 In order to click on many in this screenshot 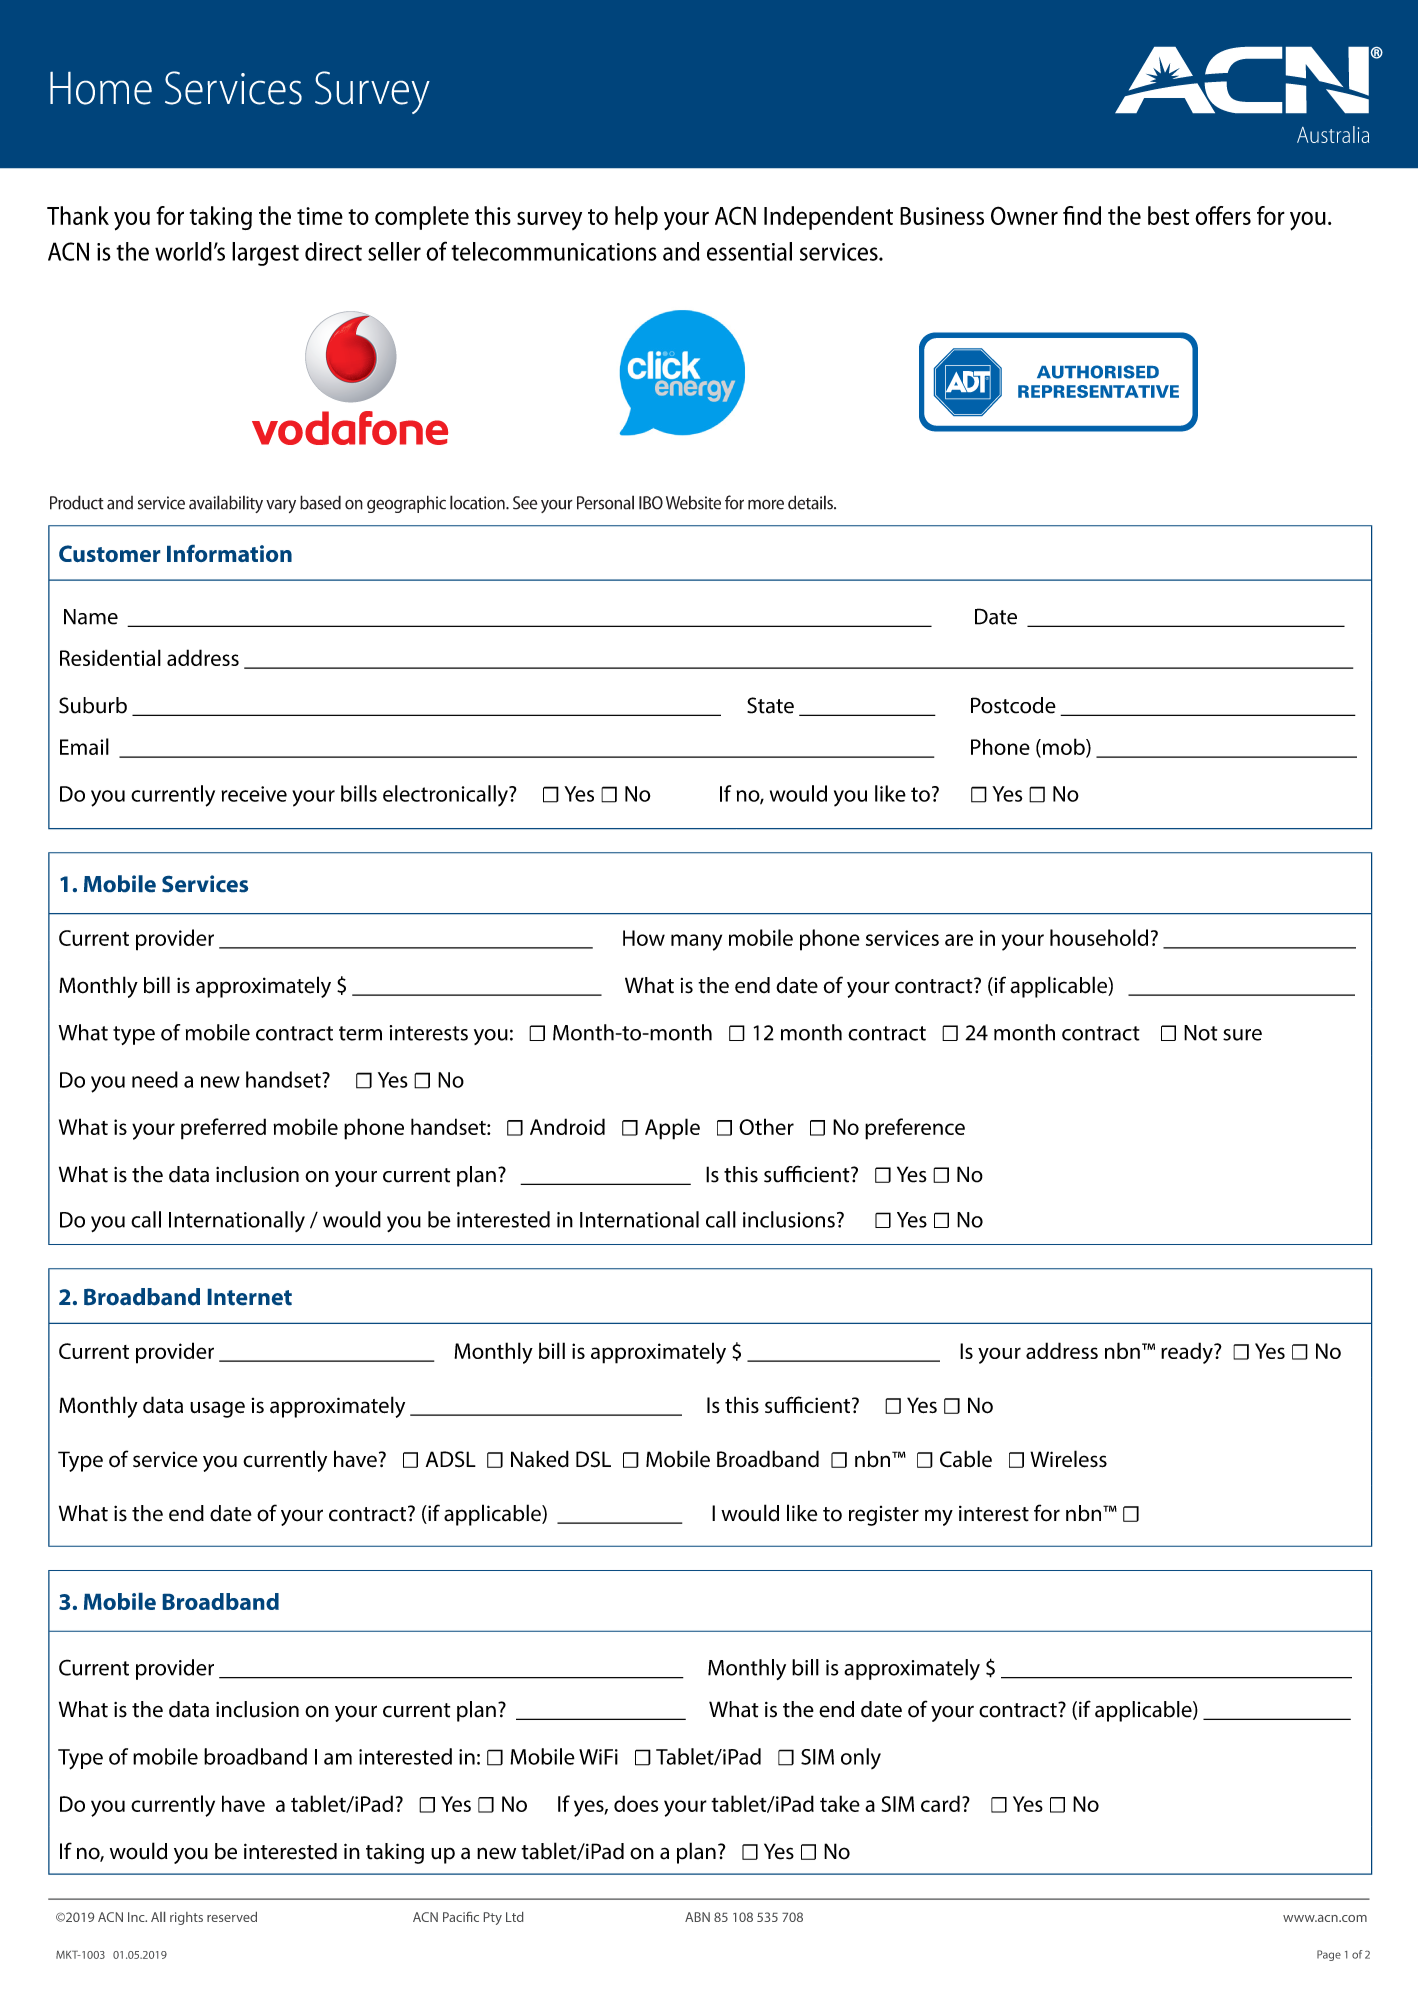, I will do `click(696, 942)`.
